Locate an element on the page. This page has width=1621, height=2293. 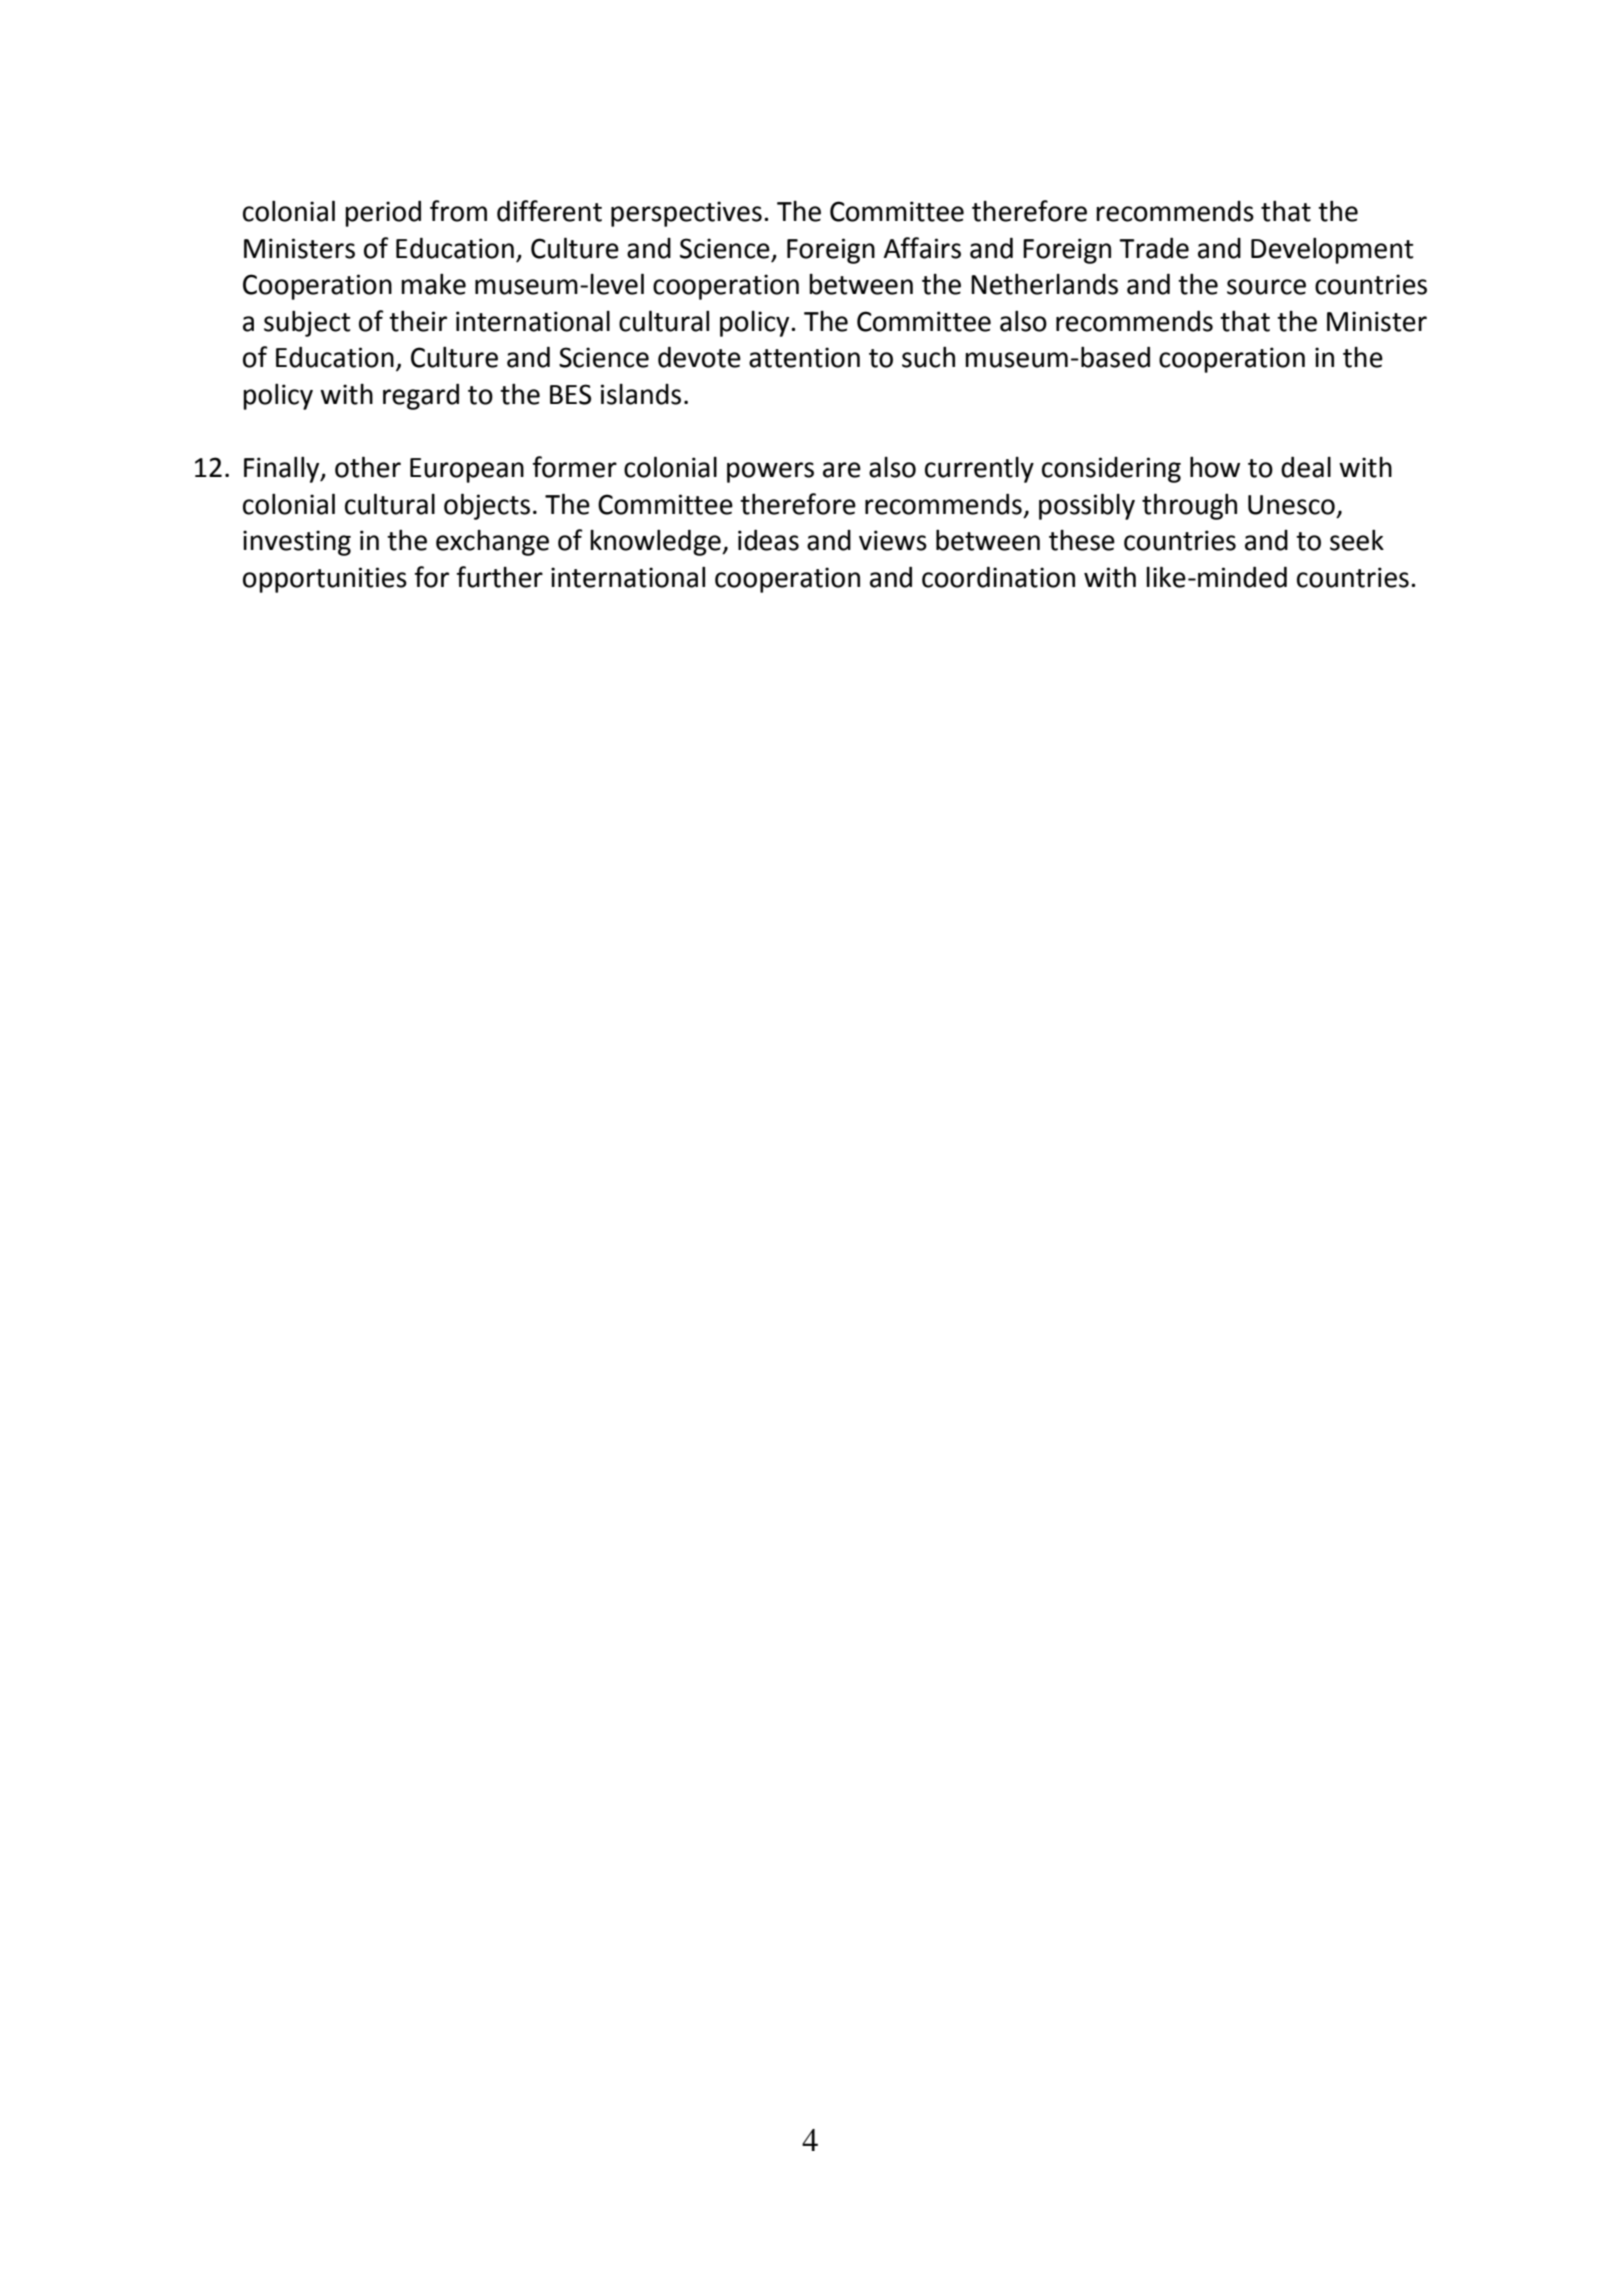
Trade is located at coordinates (1154, 248).
